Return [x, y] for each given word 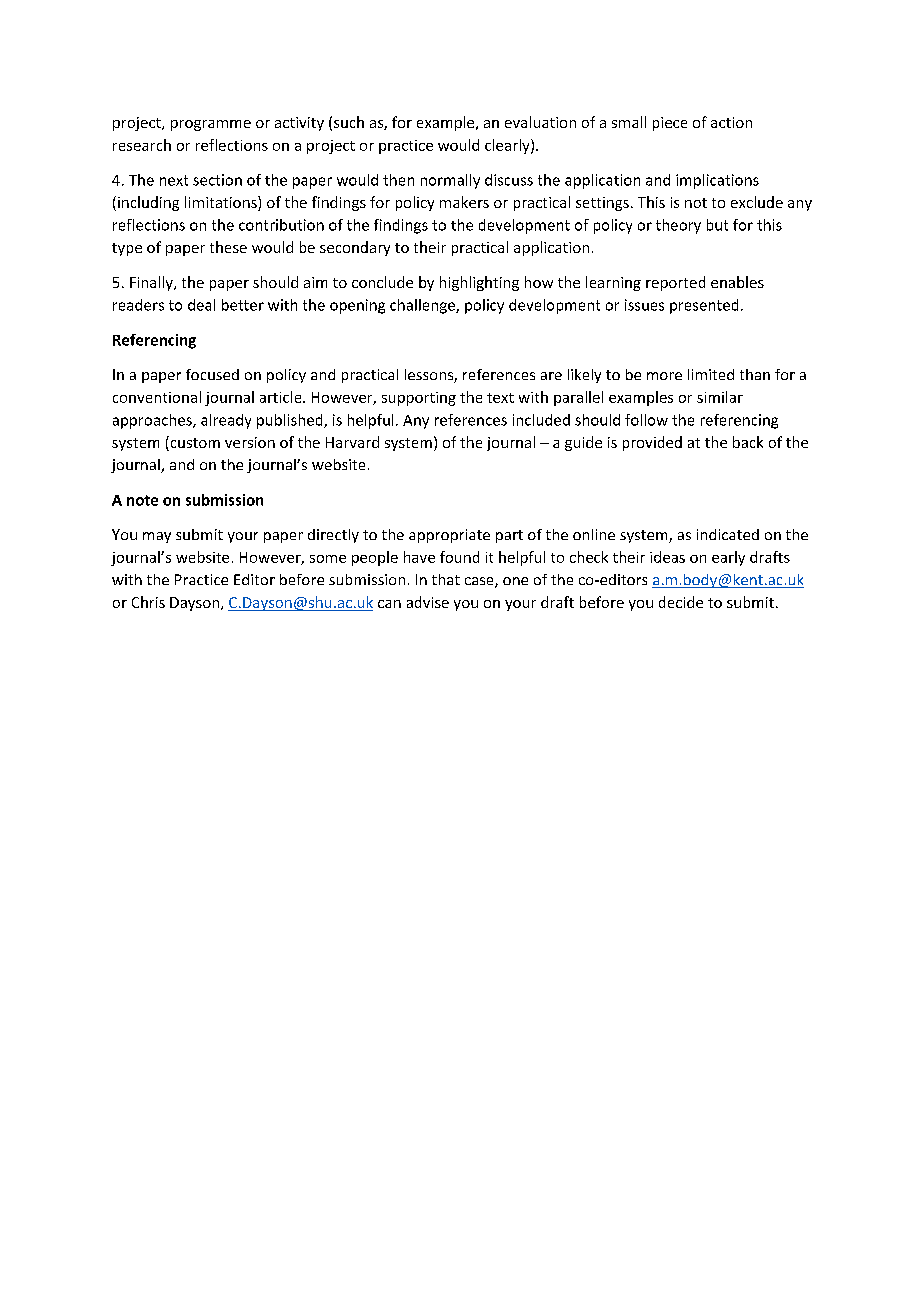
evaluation [540, 122]
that [446, 579]
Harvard [352, 442]
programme [211, 125]
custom [194, 443]
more [664, 376]
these [228, 247]
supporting [419, 399]
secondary [355, 248]
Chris [148, 602]
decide [681, 602]
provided [652, 443]
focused [212, 374]
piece [670, 124]
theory [678, 226]
